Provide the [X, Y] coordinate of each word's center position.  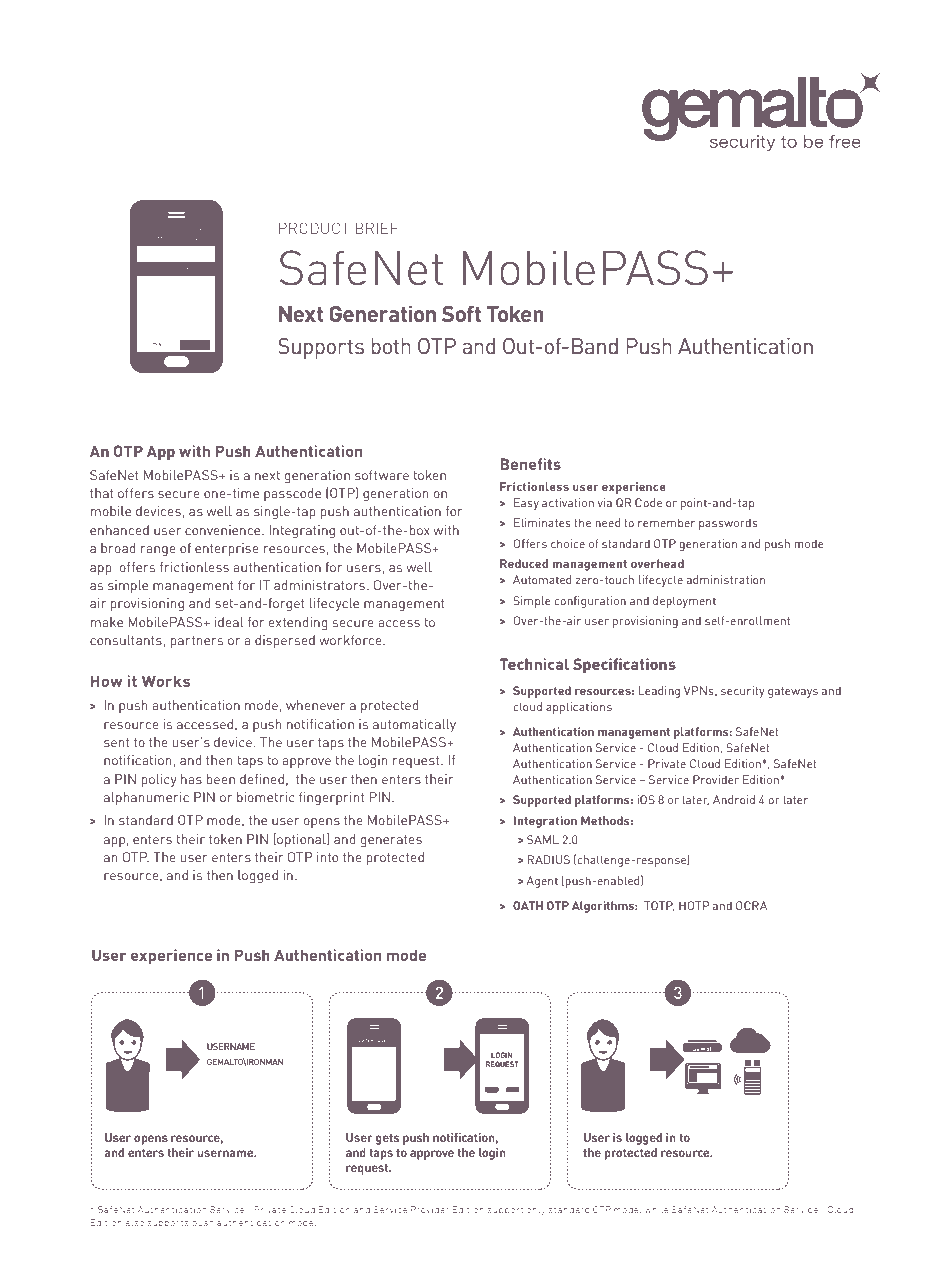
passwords [728, 524]
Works [166, 681]
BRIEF [376, 228]
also [134, 1222]
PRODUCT [314, 228]
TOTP [659, 906]
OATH [528, 905]
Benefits [530, 464]
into [327, 857]
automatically [414, 725]
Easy [526, 504]
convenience [224, 530]
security [743, 692]
